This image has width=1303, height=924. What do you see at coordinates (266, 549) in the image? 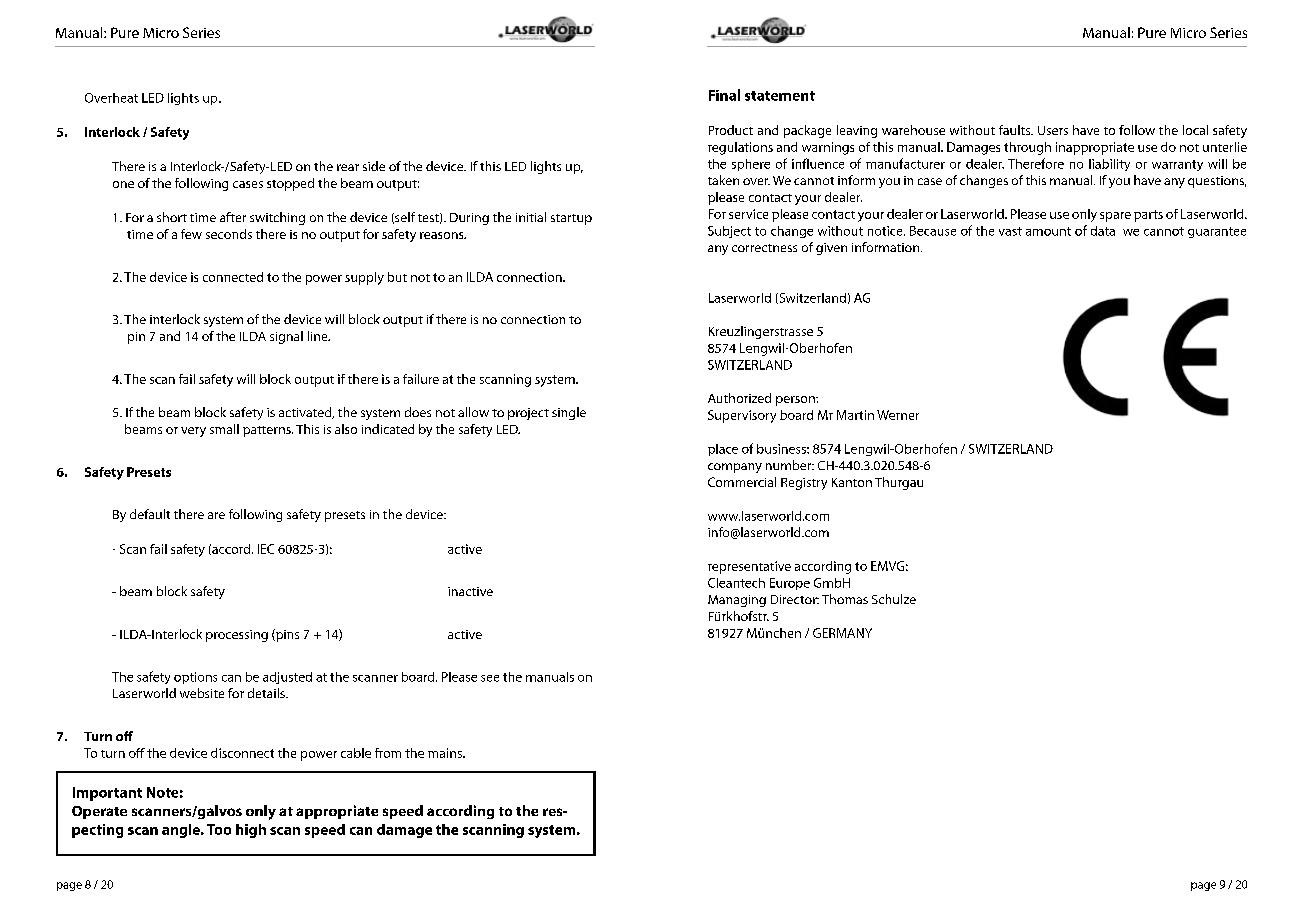
I see `IEC` at bounding box center [266, 549].
